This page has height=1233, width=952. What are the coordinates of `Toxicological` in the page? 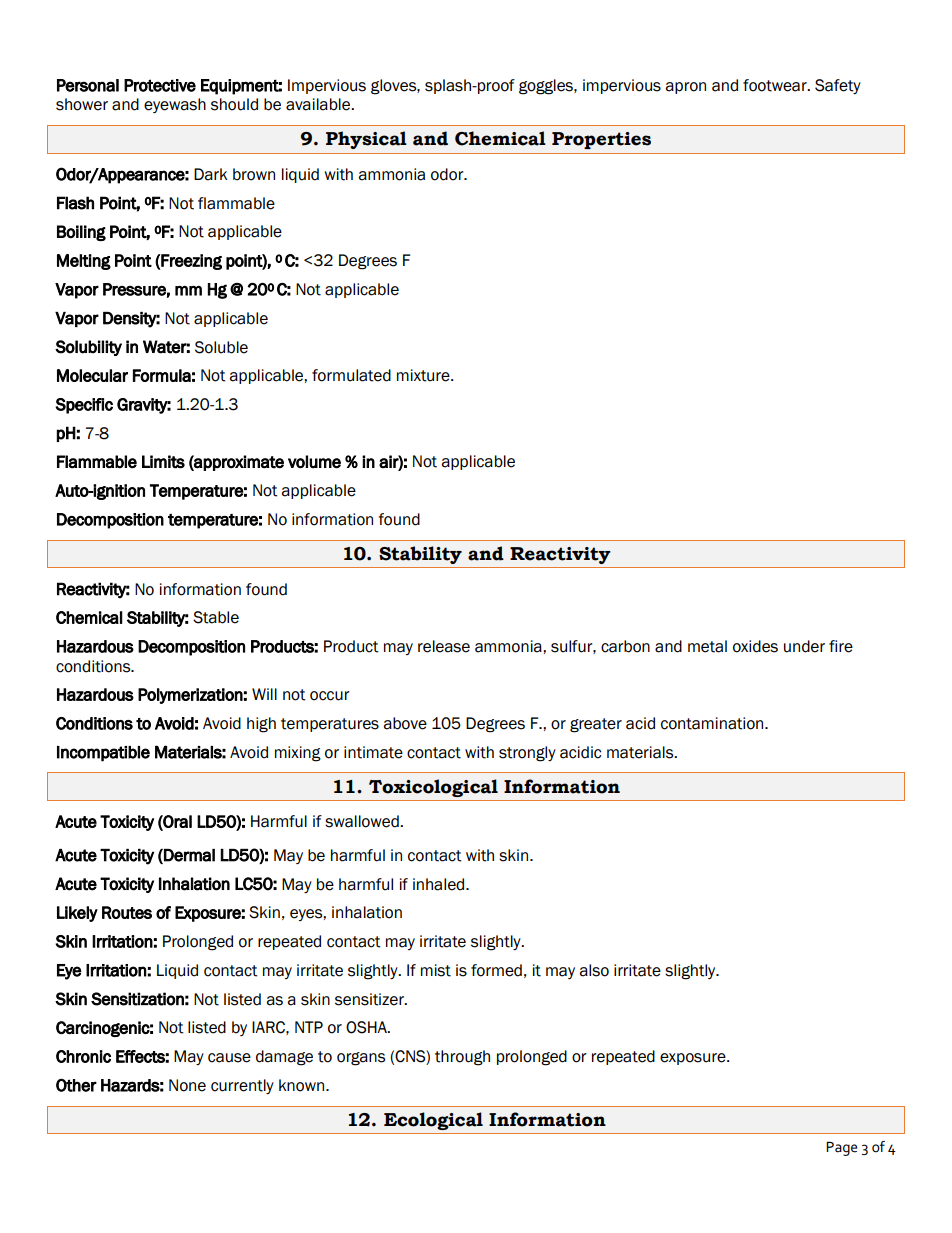 It's located at (433, 788).
